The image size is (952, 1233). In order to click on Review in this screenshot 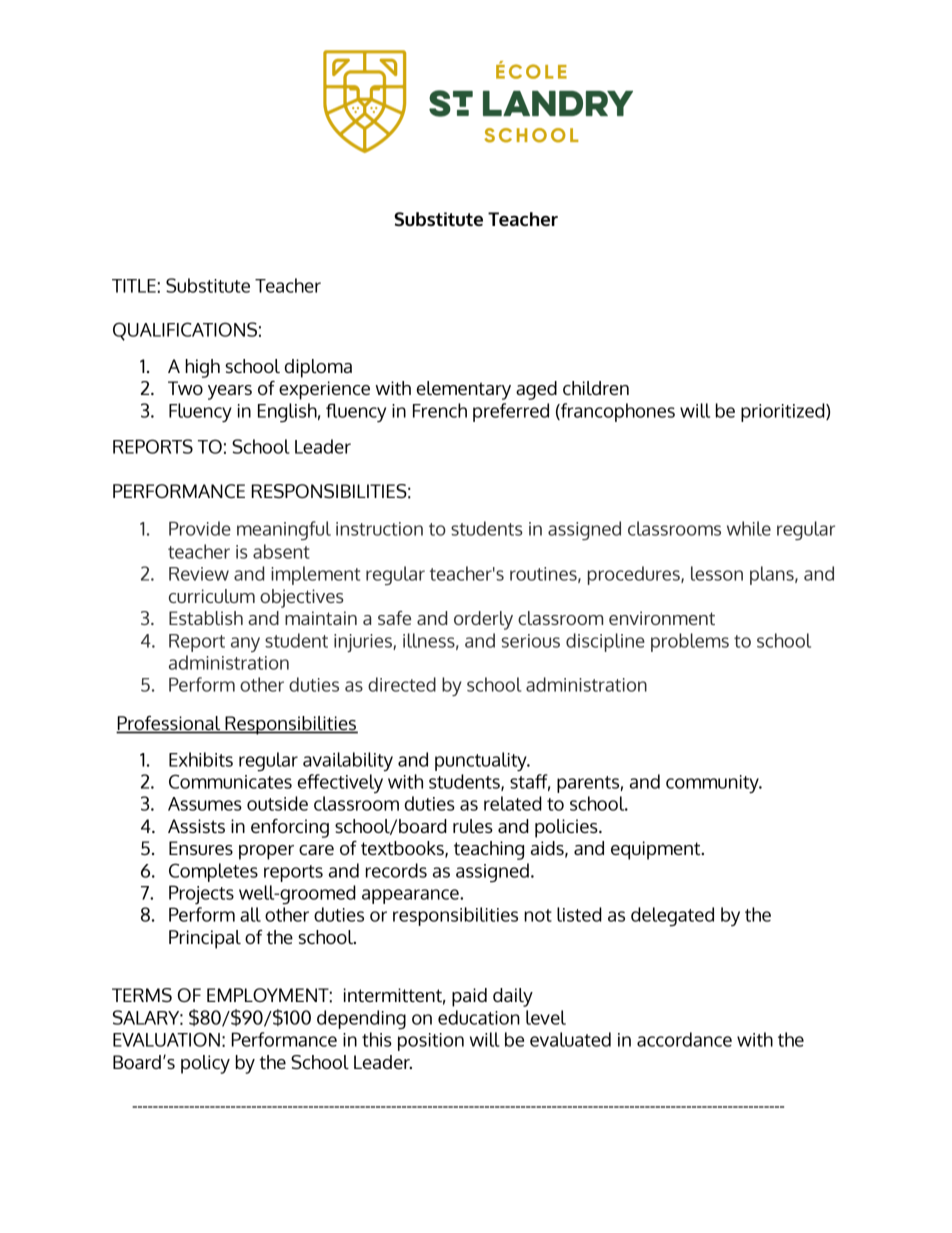, I will do `click(199, 574)`.
